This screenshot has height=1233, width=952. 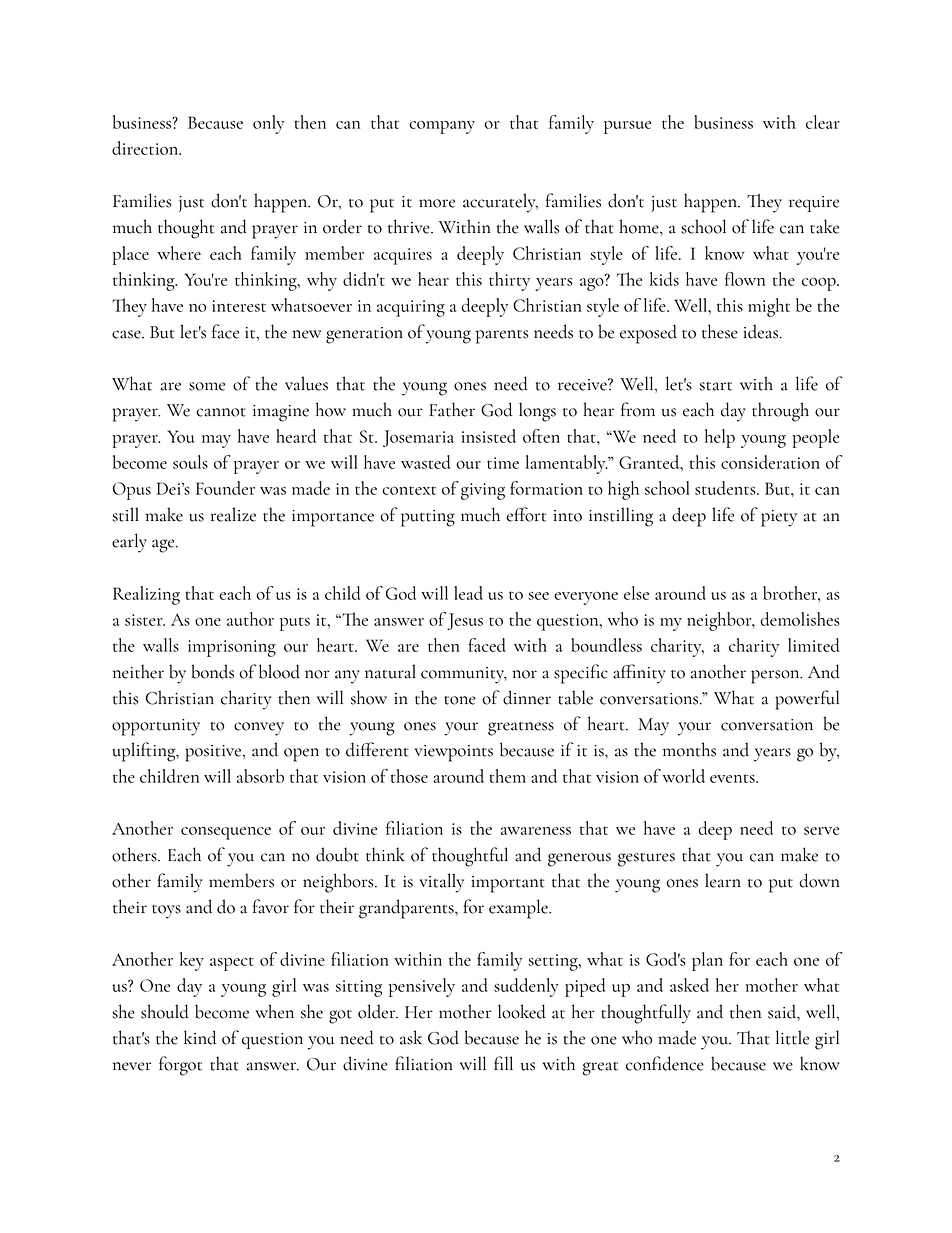 I want to click on direction, so click(x=146, y=148).
